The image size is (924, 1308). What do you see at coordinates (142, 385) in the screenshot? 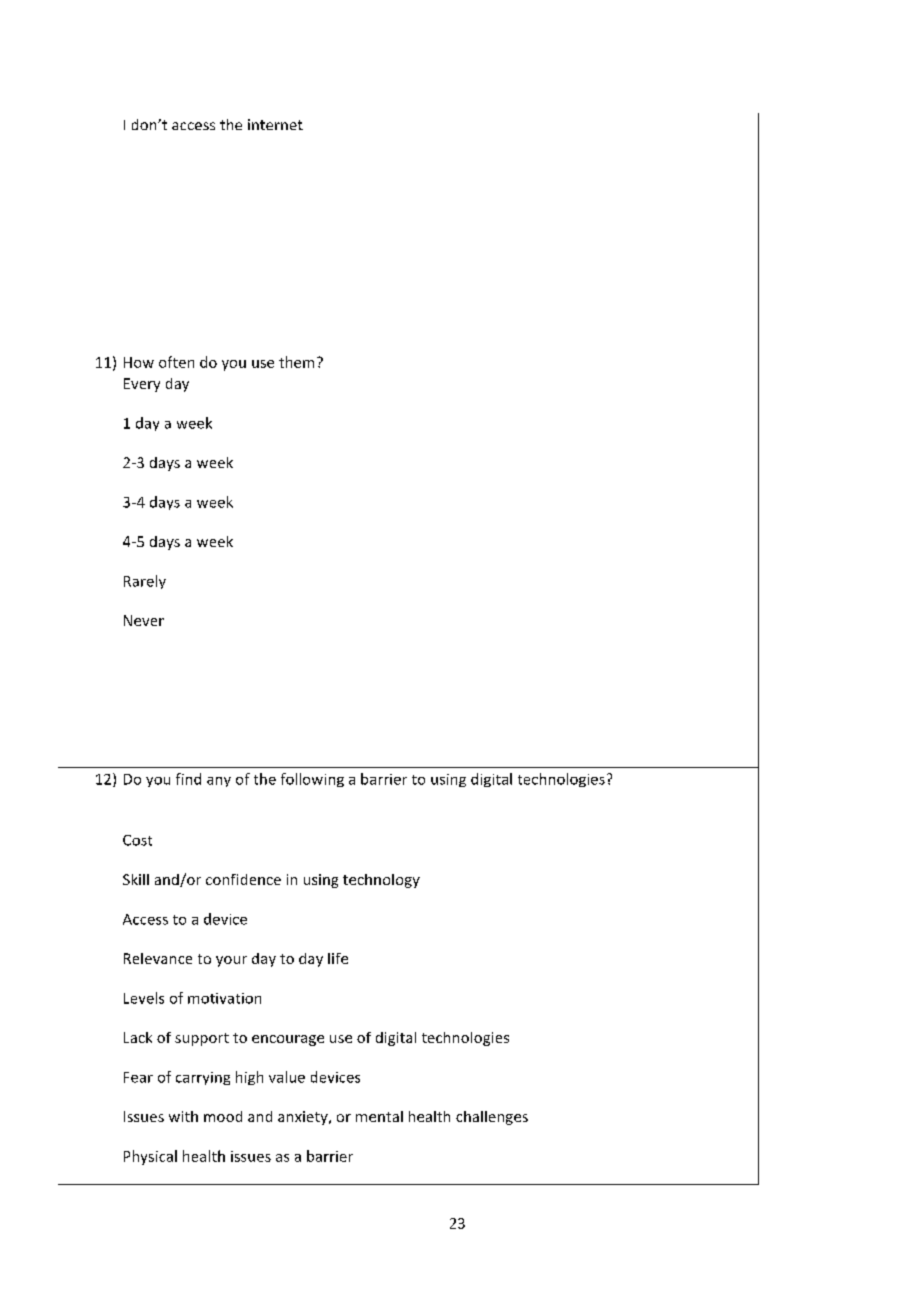
I see `Every` at bounding box center [142, 385].
